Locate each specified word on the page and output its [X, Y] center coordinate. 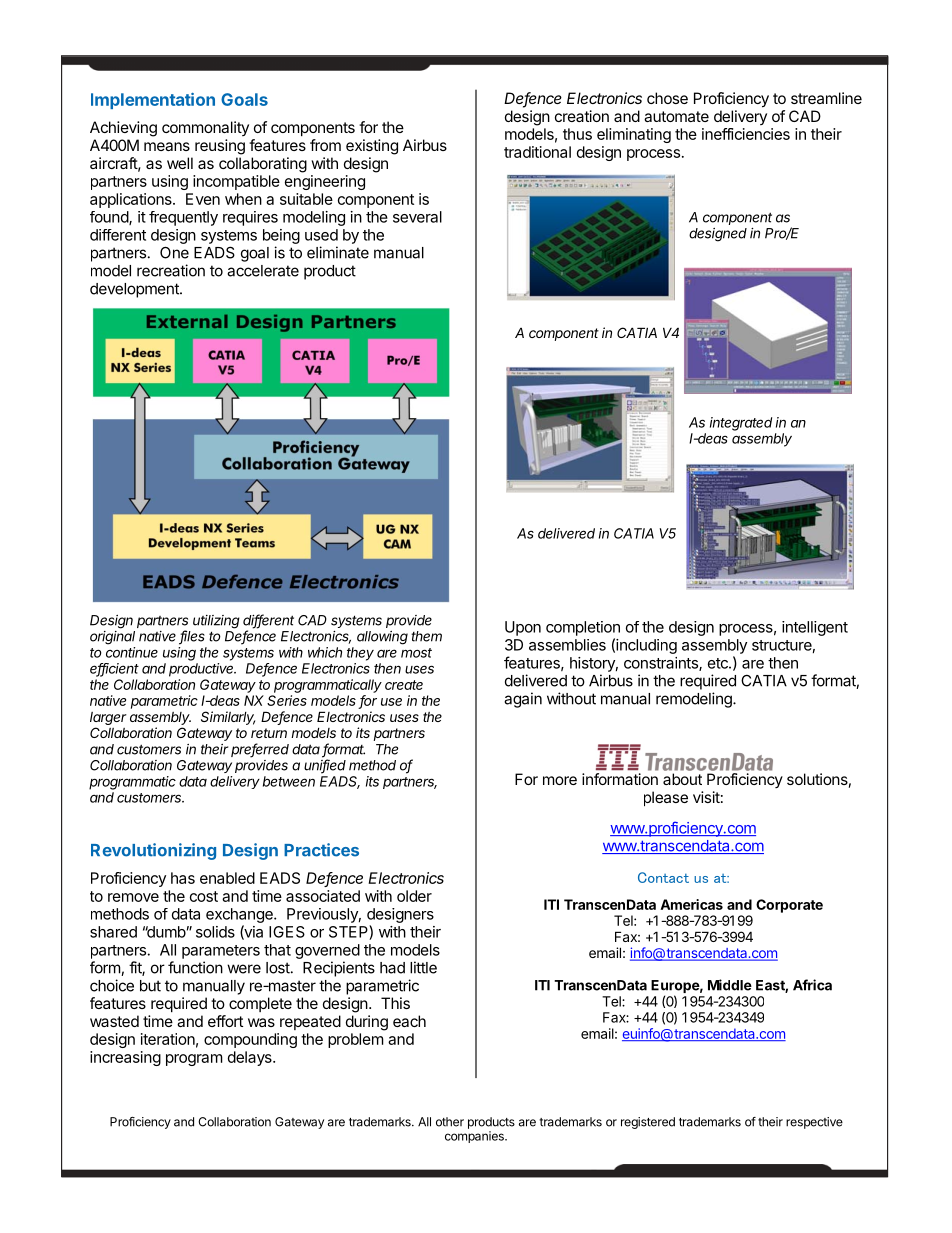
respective [814, 1123]
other [450, 1122]
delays [251, 1058]
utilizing [216, 622]
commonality [205, 128]
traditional [537, 152]
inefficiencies [746, 134]
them [426, 636]
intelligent [815, 628]
